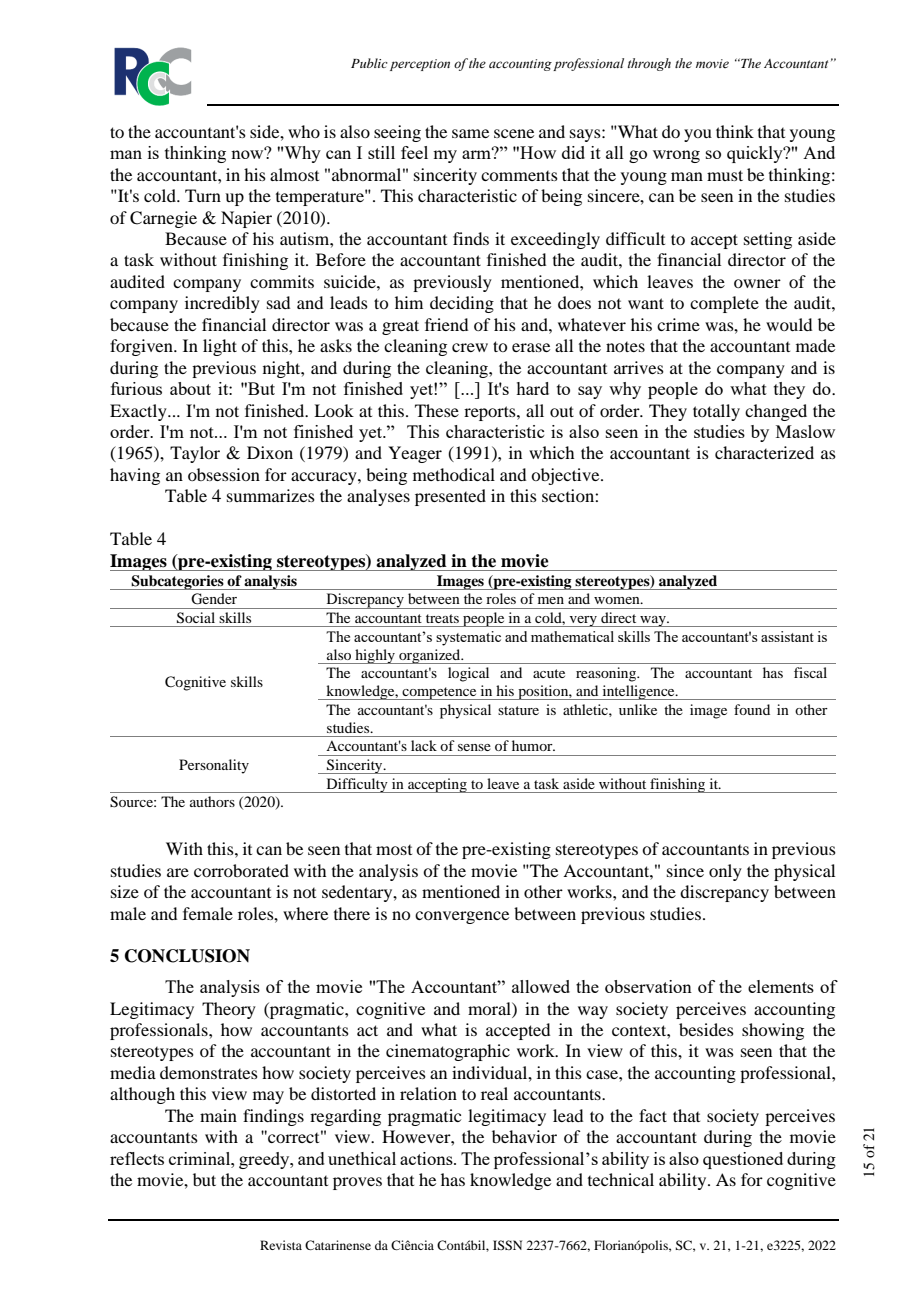 Image resolution: width=924 pixels, height=1308 pixels. I want to click on characterized, so click(764, 452).
